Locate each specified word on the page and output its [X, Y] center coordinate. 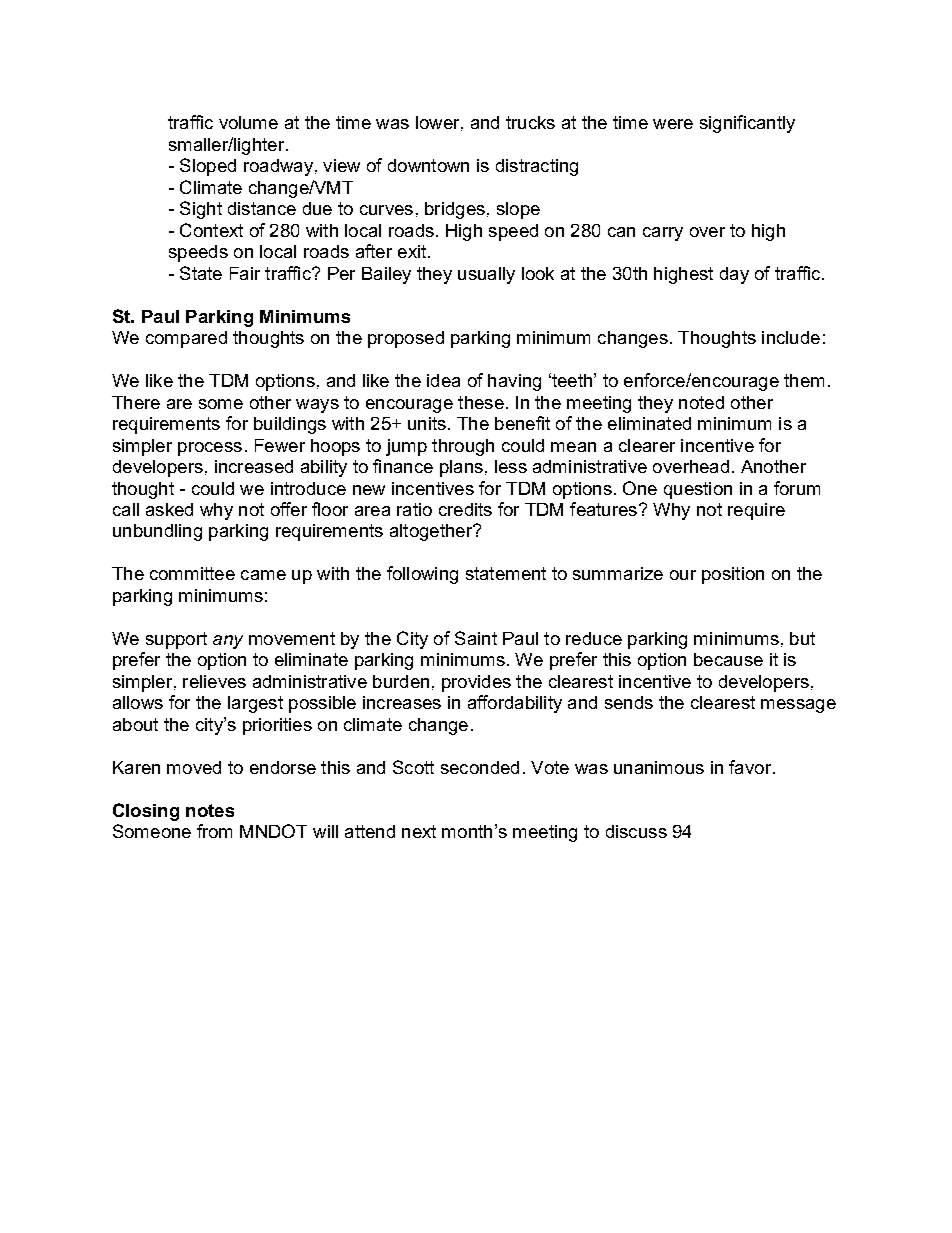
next [419, 831]
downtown [428, 165]
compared [186, 339]
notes [210, 810]
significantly [747, 124]
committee [192, 573]
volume [248, 122]
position [733, 575]
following [422, 575]
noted [701, 402]
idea [443, 380]
